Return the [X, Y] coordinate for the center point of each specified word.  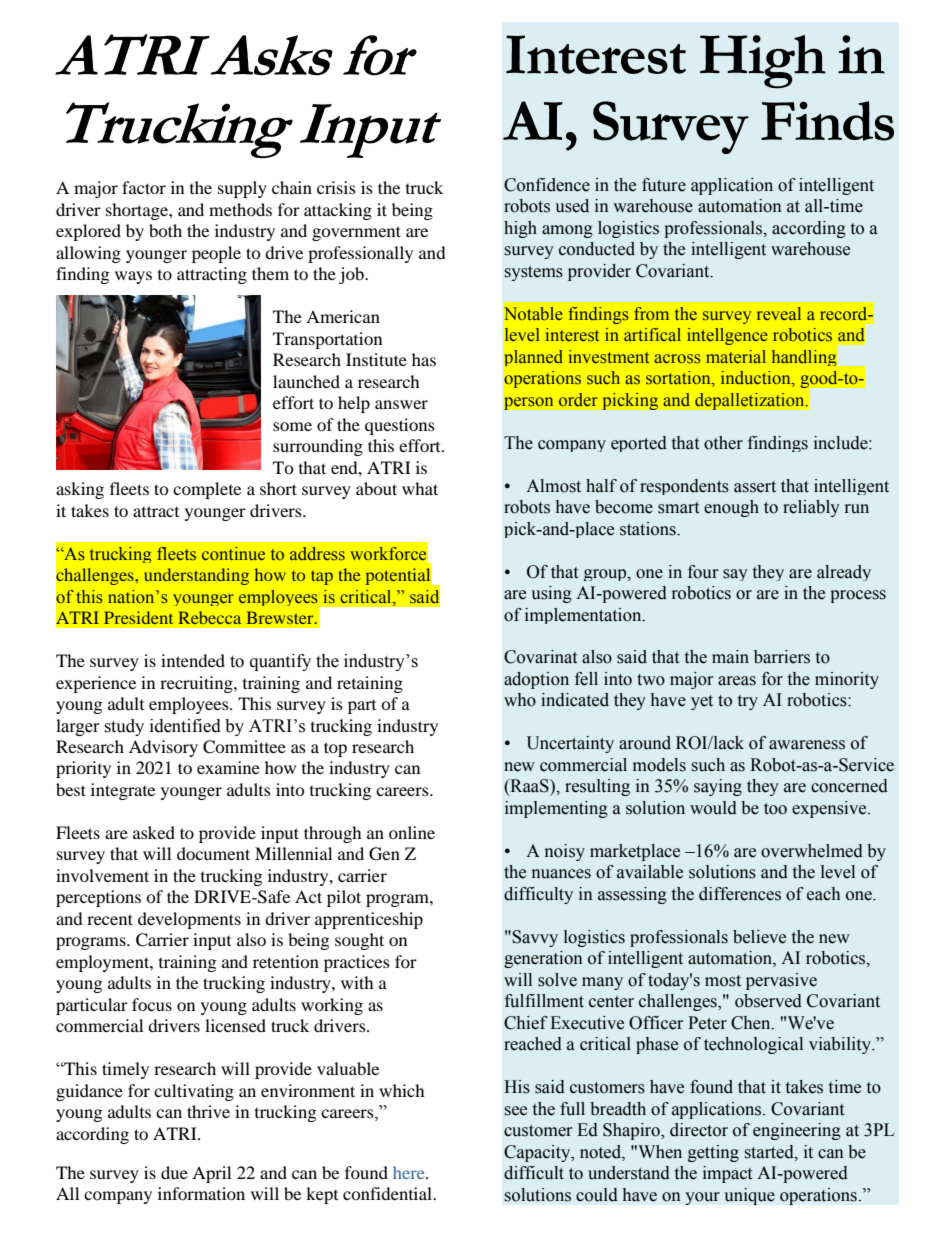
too [775, 809]
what [420, 488]
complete [207, 490]
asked [154, 832]
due [174, 1172]
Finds [827, 121]
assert [755, 487]
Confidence [547, 185]
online [412, 832]
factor [144, 187]
